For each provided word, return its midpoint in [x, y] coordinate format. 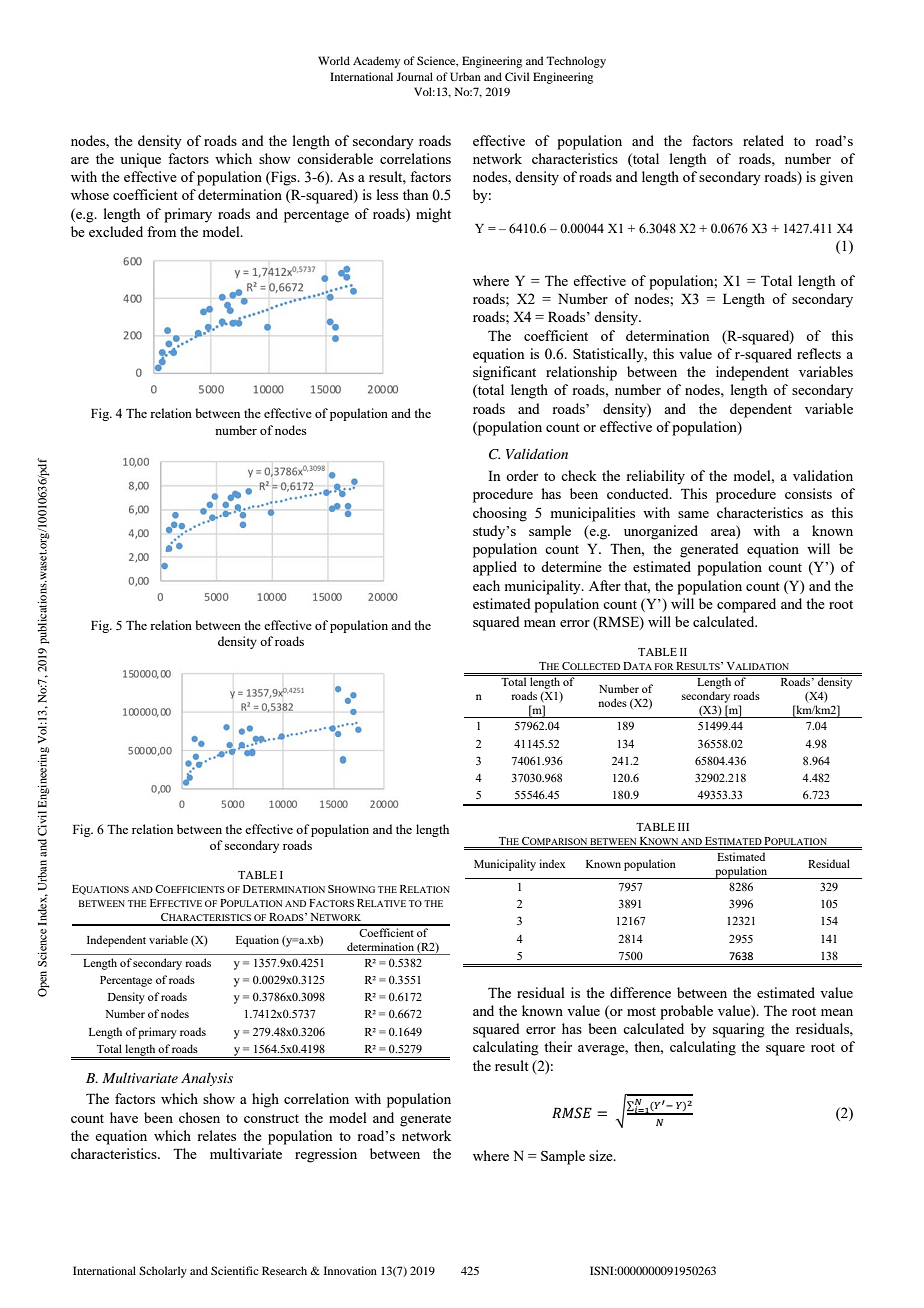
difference [640, 992]
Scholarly [163, 1272]
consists [808, 493]
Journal [414, 76]
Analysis [207, 1079]
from [161, 231]
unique [140, 160]
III [683, 827]
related [763, 140]
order [522, 475]
